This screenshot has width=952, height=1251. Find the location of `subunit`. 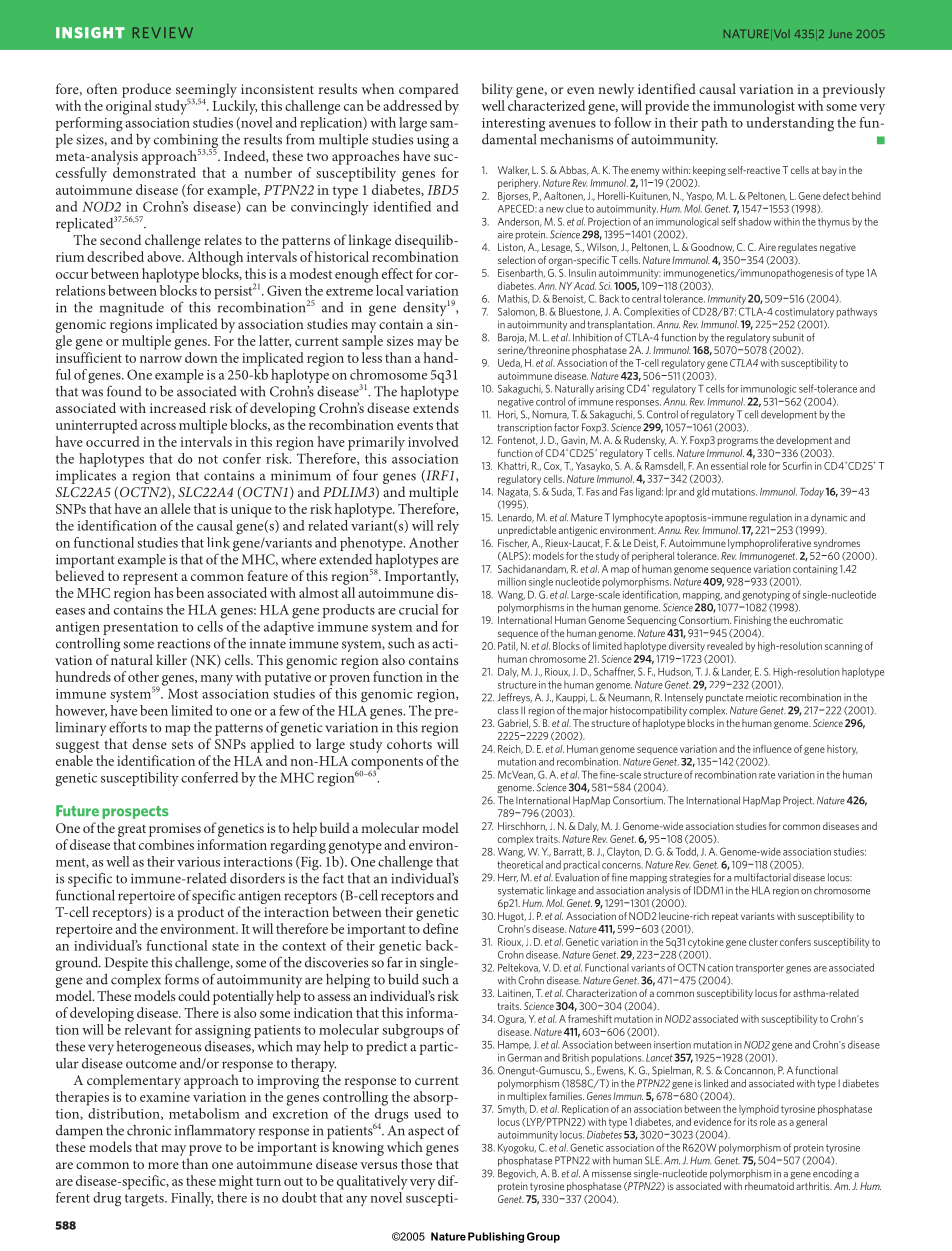

subunit is located at coordinates (788, 337).
